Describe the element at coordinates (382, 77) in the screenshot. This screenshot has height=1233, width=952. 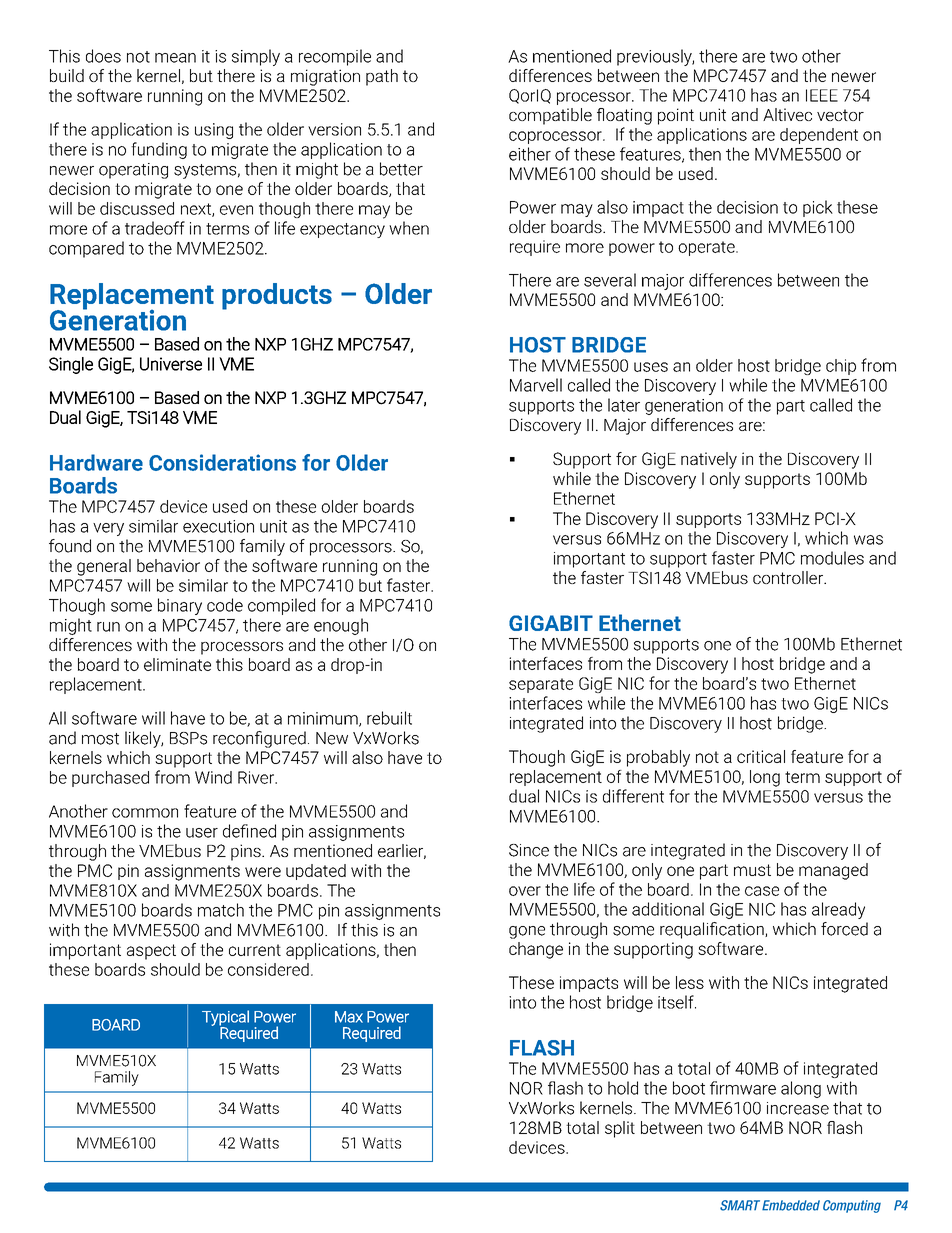
I see `path` at that location.
